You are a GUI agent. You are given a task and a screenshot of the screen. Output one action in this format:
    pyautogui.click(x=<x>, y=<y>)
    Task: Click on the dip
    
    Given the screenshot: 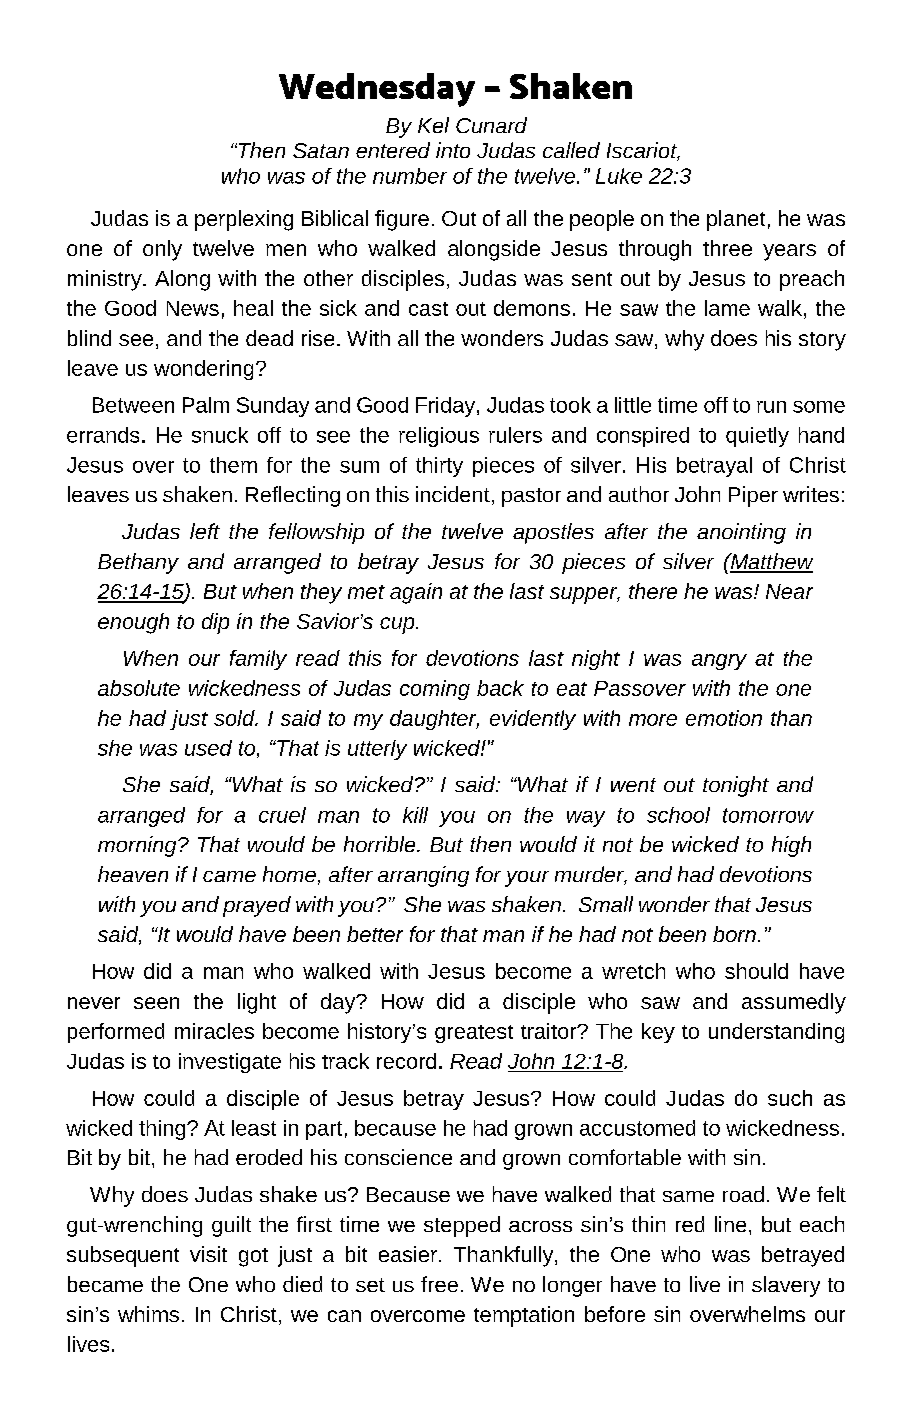 What is the action you would take?
    pyautogui.click(x=215, y=623)
